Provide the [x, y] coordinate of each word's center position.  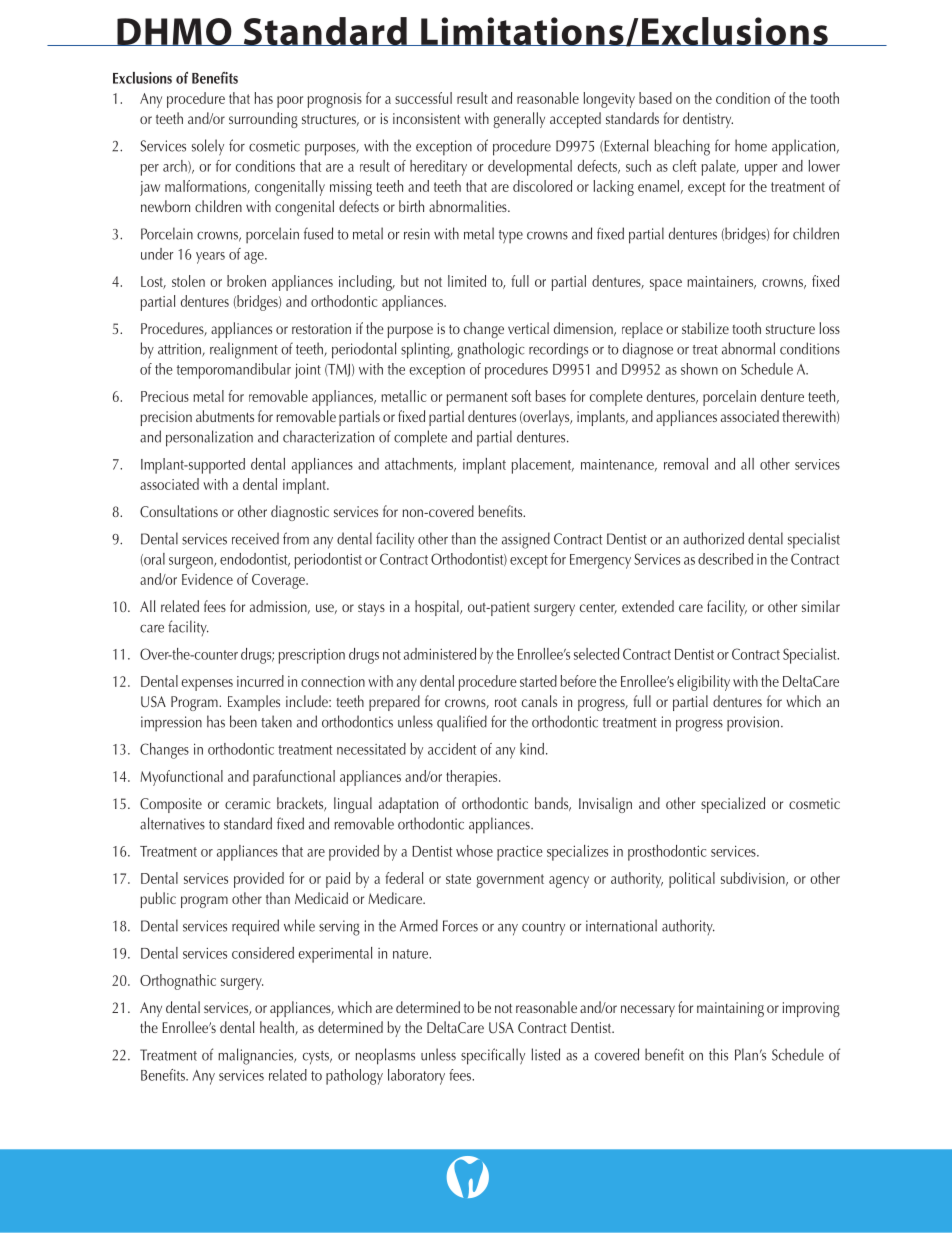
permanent [477, 399]
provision [753, 724]
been [243, 721]
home [751, 145]
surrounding [263, 120]
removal [686, 464]
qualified [462, 723]
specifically [493, 1056]
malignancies [257, 1056]
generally [519, 120]
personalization [209, 438]
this [718, 1054]
